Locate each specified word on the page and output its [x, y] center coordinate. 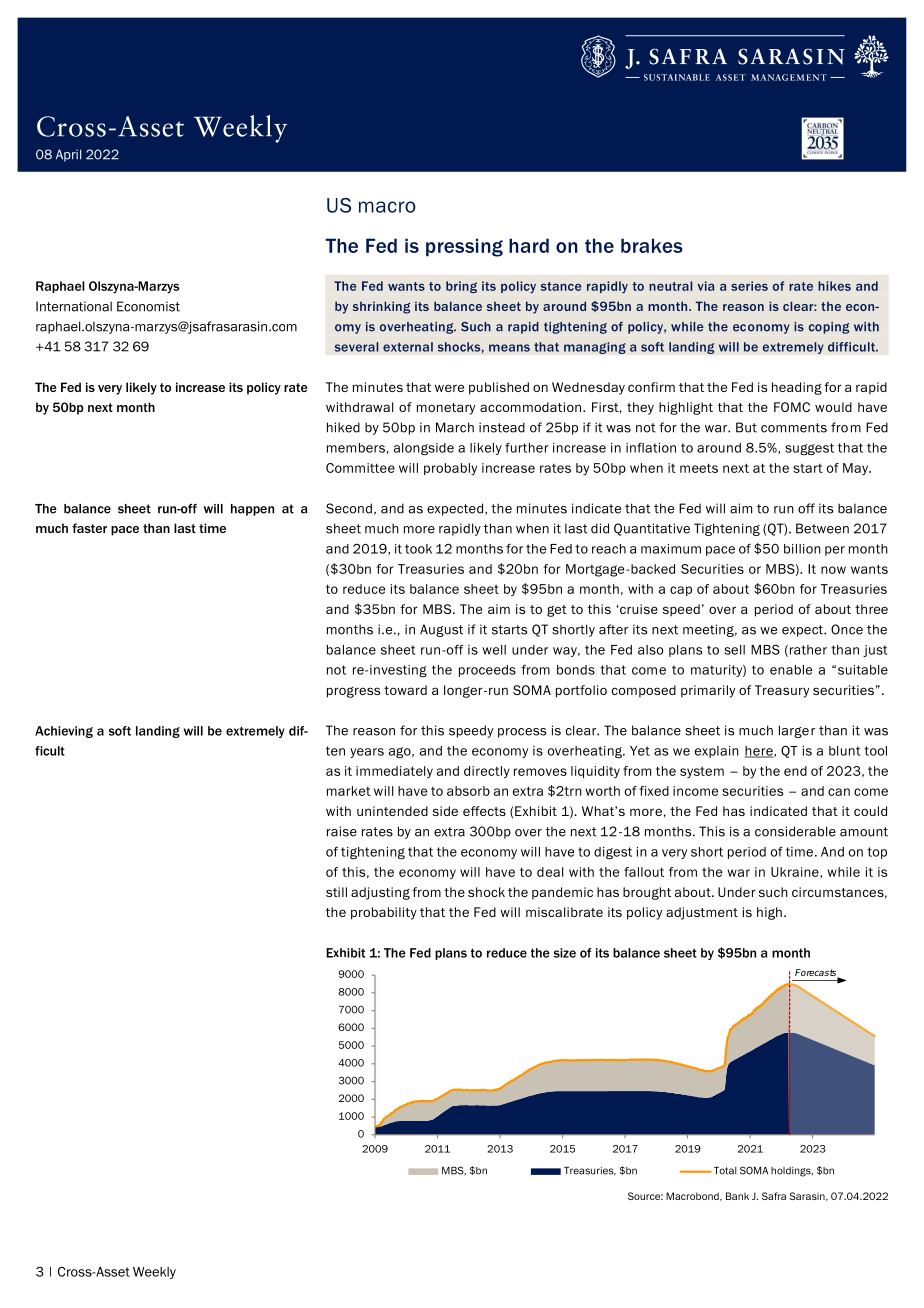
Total [724, 1171]
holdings [792, 1172]
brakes [652, 245]
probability [384, 913]
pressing [464, 247]
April [68, 155]
